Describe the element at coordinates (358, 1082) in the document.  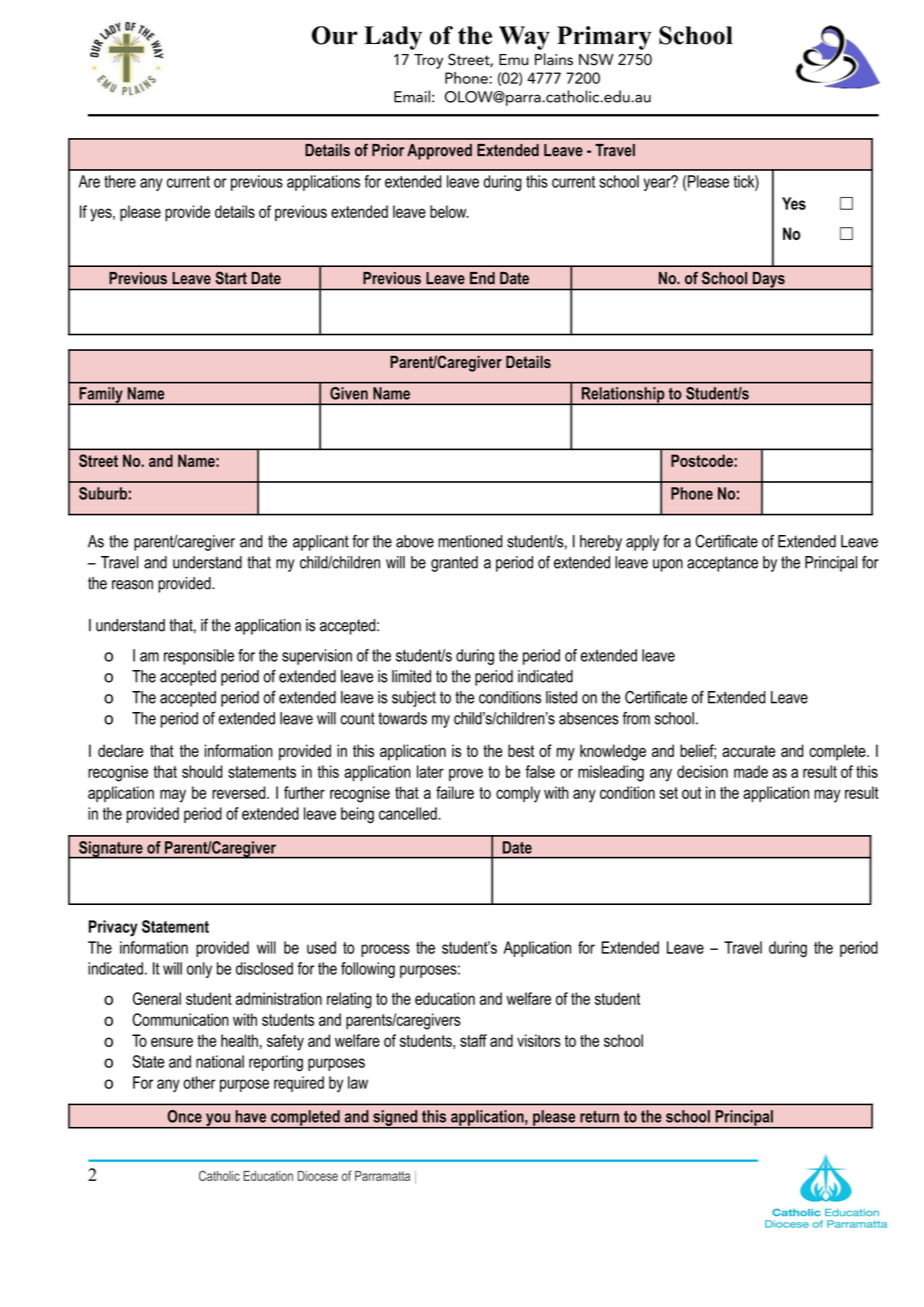
I see `law` at that location.
